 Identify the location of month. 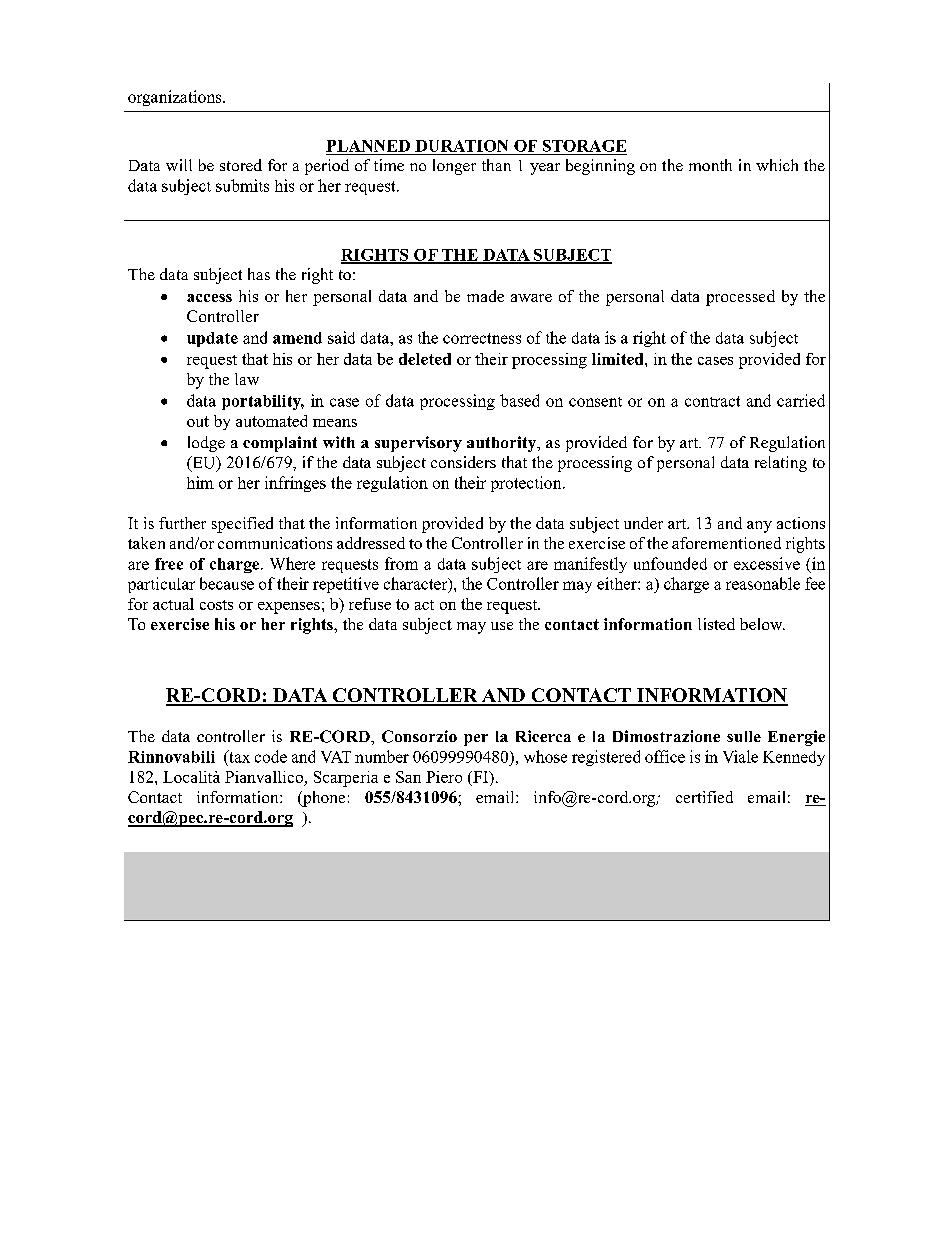
(710, 165).
